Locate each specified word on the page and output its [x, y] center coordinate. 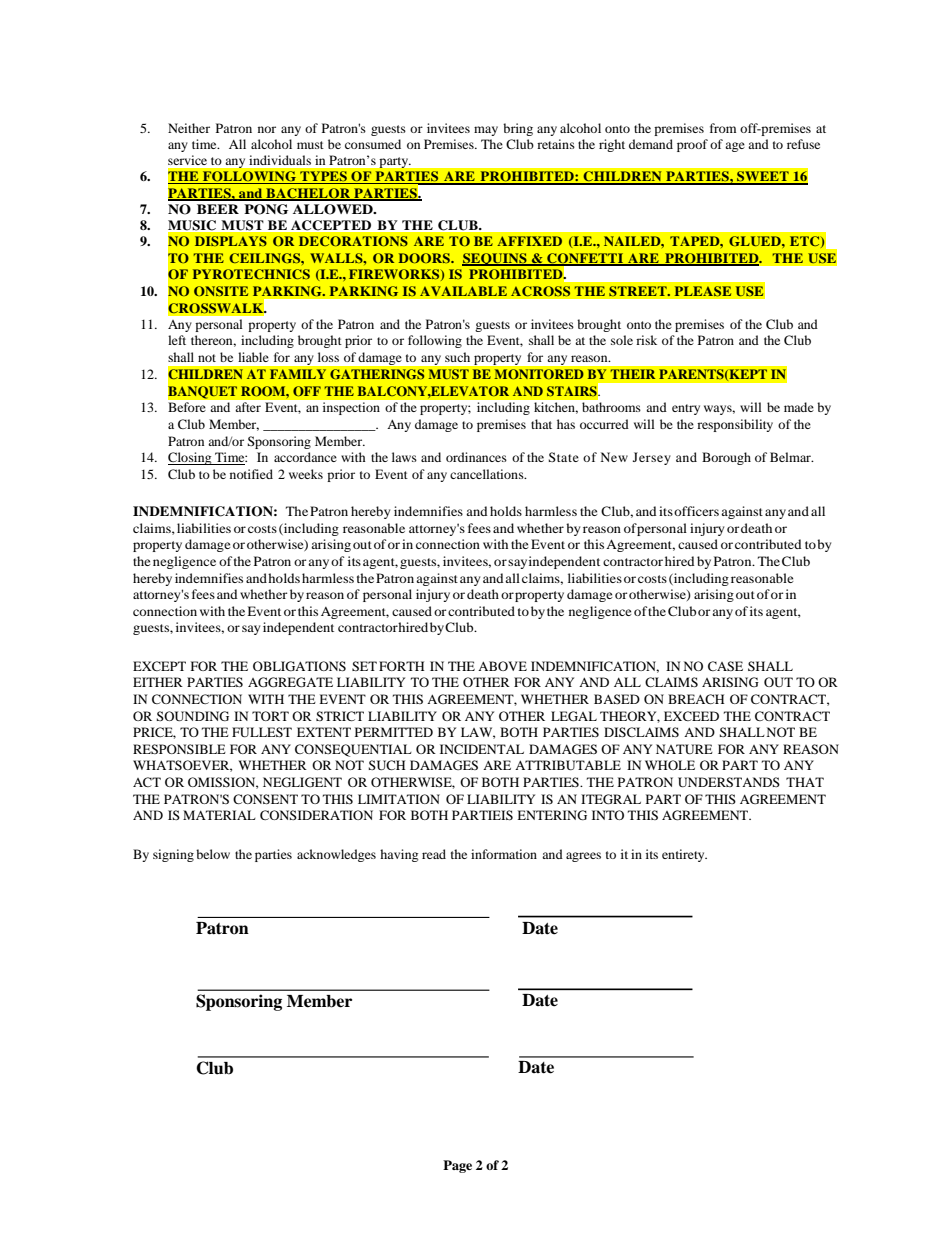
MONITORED [539, 374]
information [504, 854]
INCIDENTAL [482, 749]
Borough [726, 458]
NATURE [684, 749]
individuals [280, 160]
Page [457, 1166]
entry [686, 409]
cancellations [488, 474]
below [213, 854]
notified [251, 474]
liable [253, 357]
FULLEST [262, 732]
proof [692, 145]
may [486, 131]
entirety [684, 855]
